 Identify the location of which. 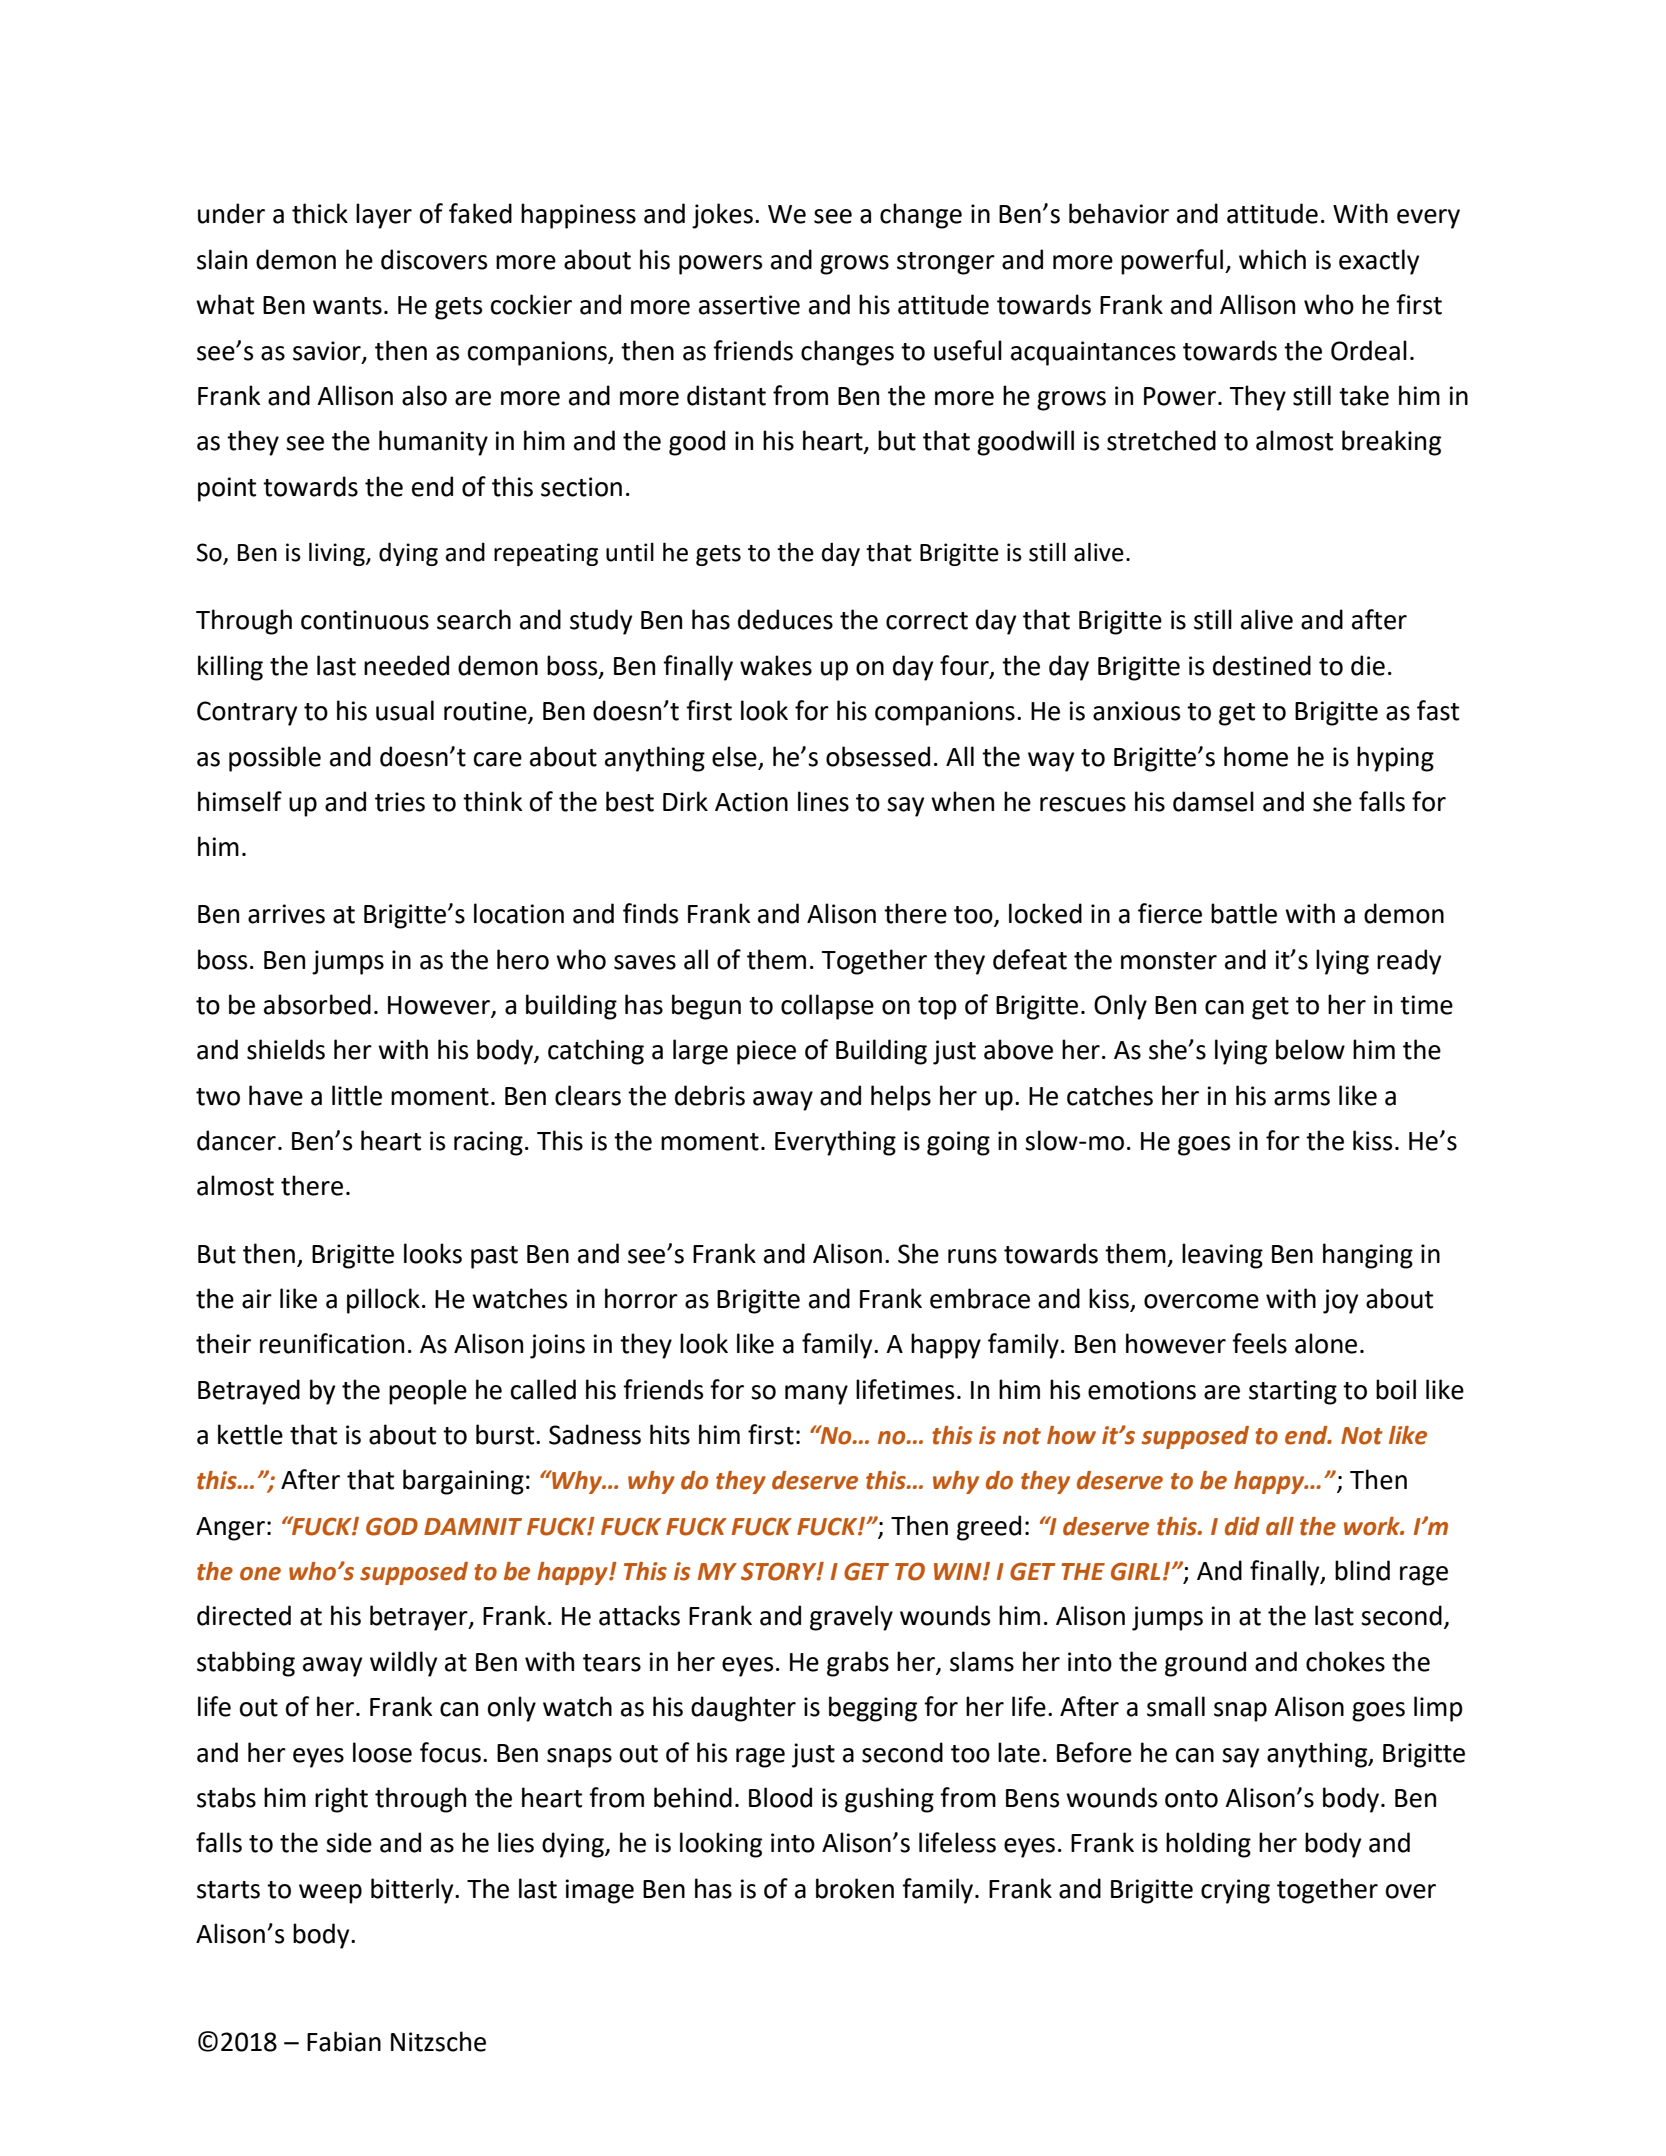
(1272, 259).
